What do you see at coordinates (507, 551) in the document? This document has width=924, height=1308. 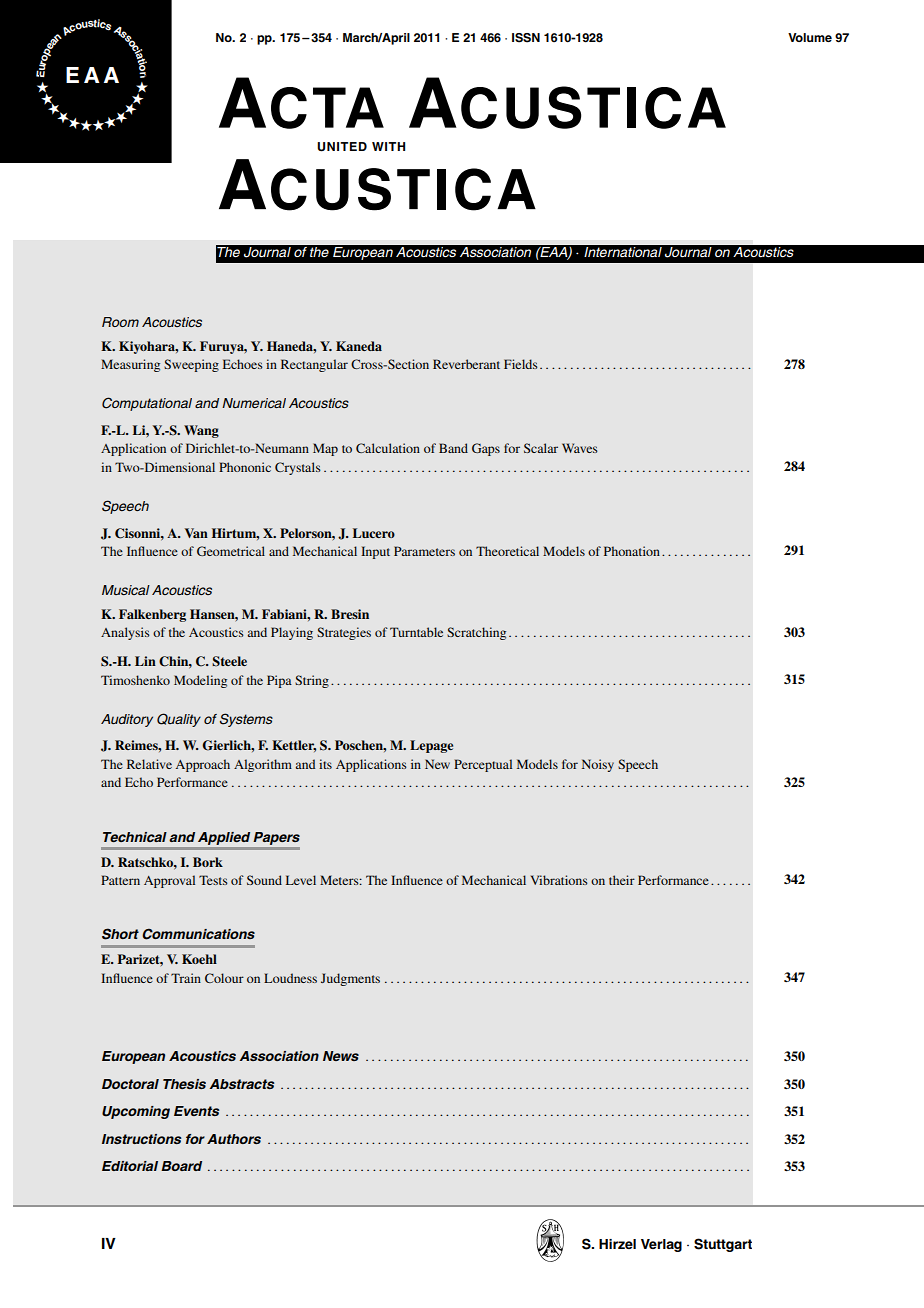 I see `Theoretical` at bounding box center [507, 551].
